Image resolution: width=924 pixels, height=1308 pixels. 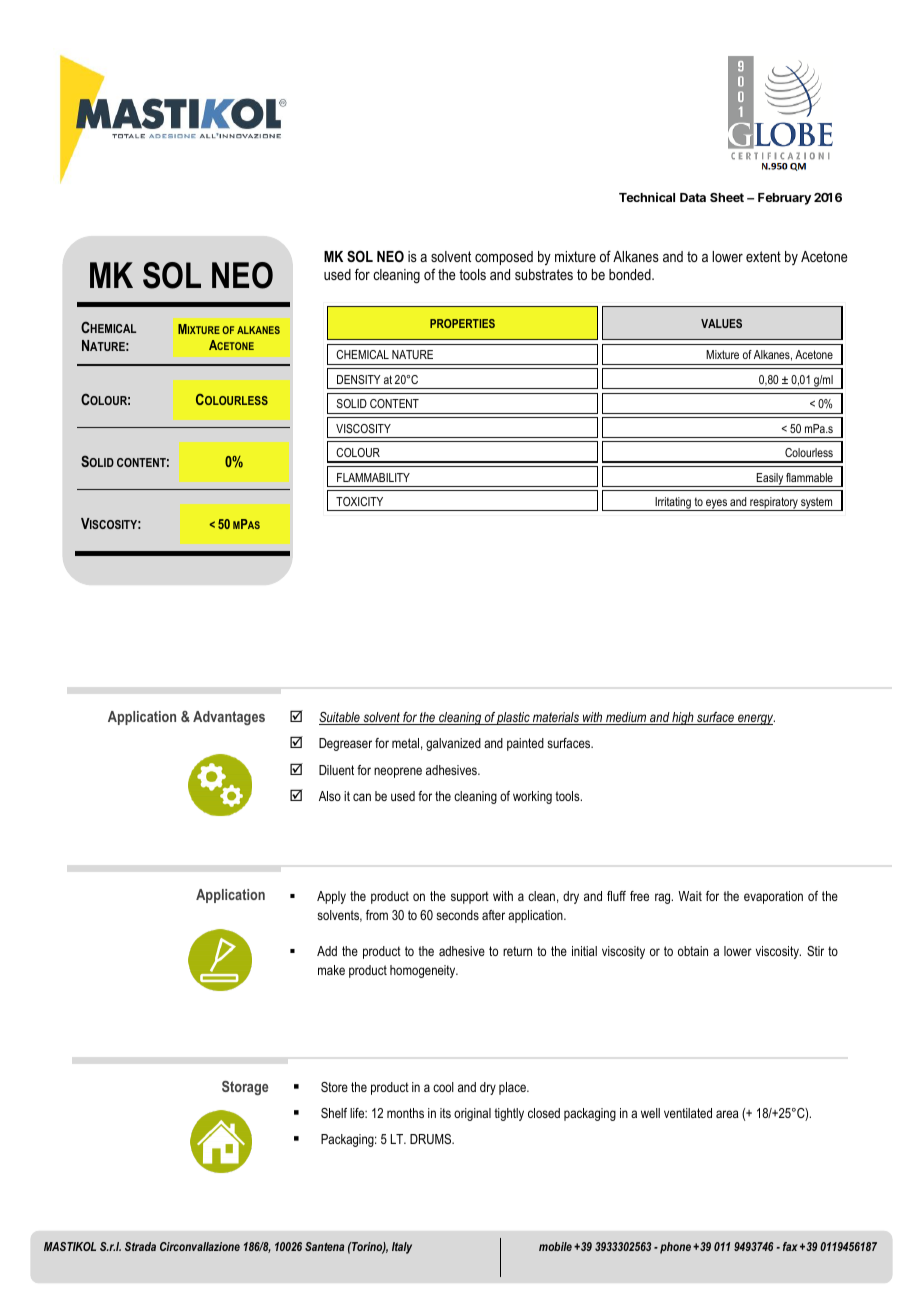 What do you see at coordinates (359, 501) in the document?
I see `TOXICITY` at bounding box center [359, 501].
